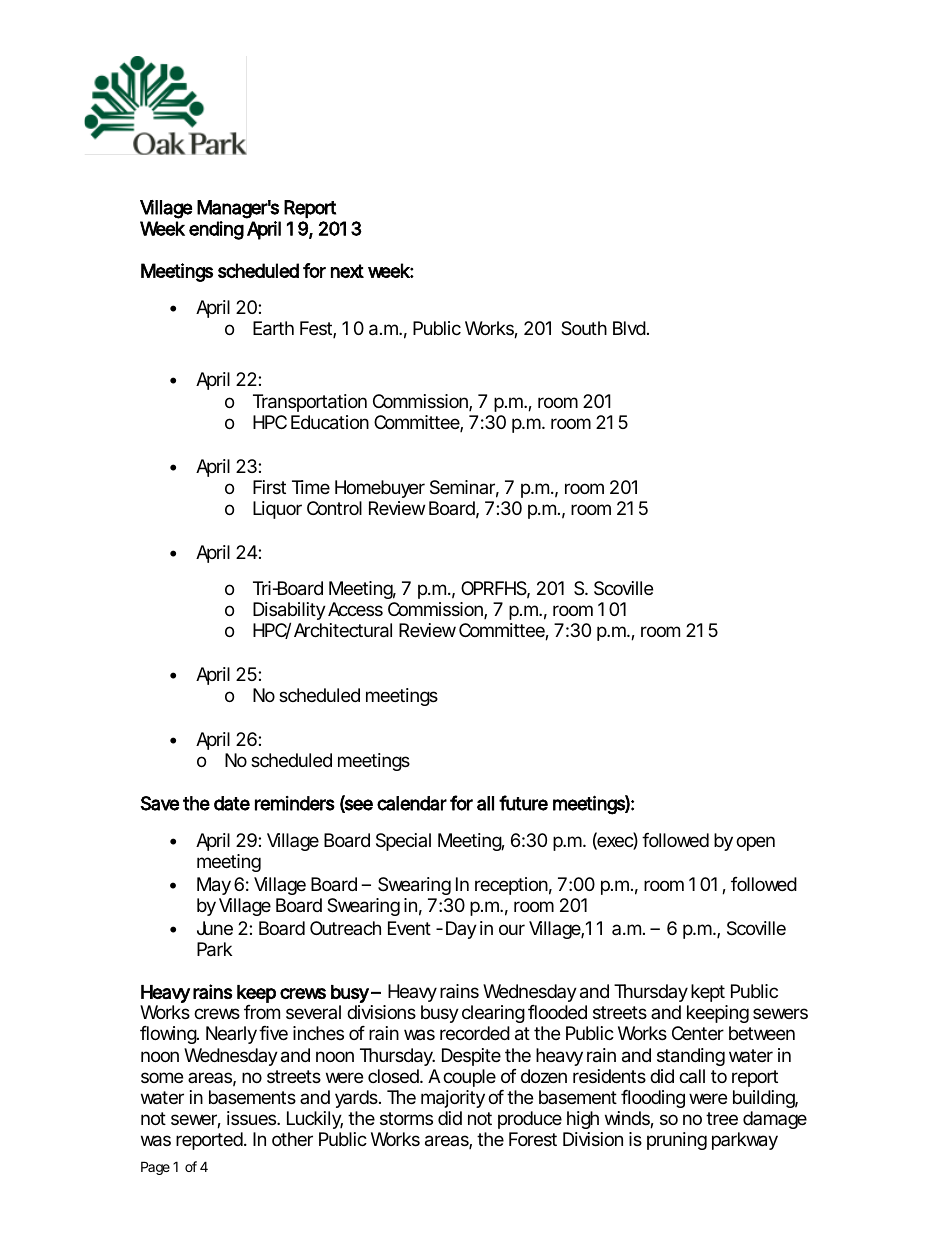 The image size is (952, 1233). Describe the element at coordinates (292, 1139) in the image. I see `other` at that location.
